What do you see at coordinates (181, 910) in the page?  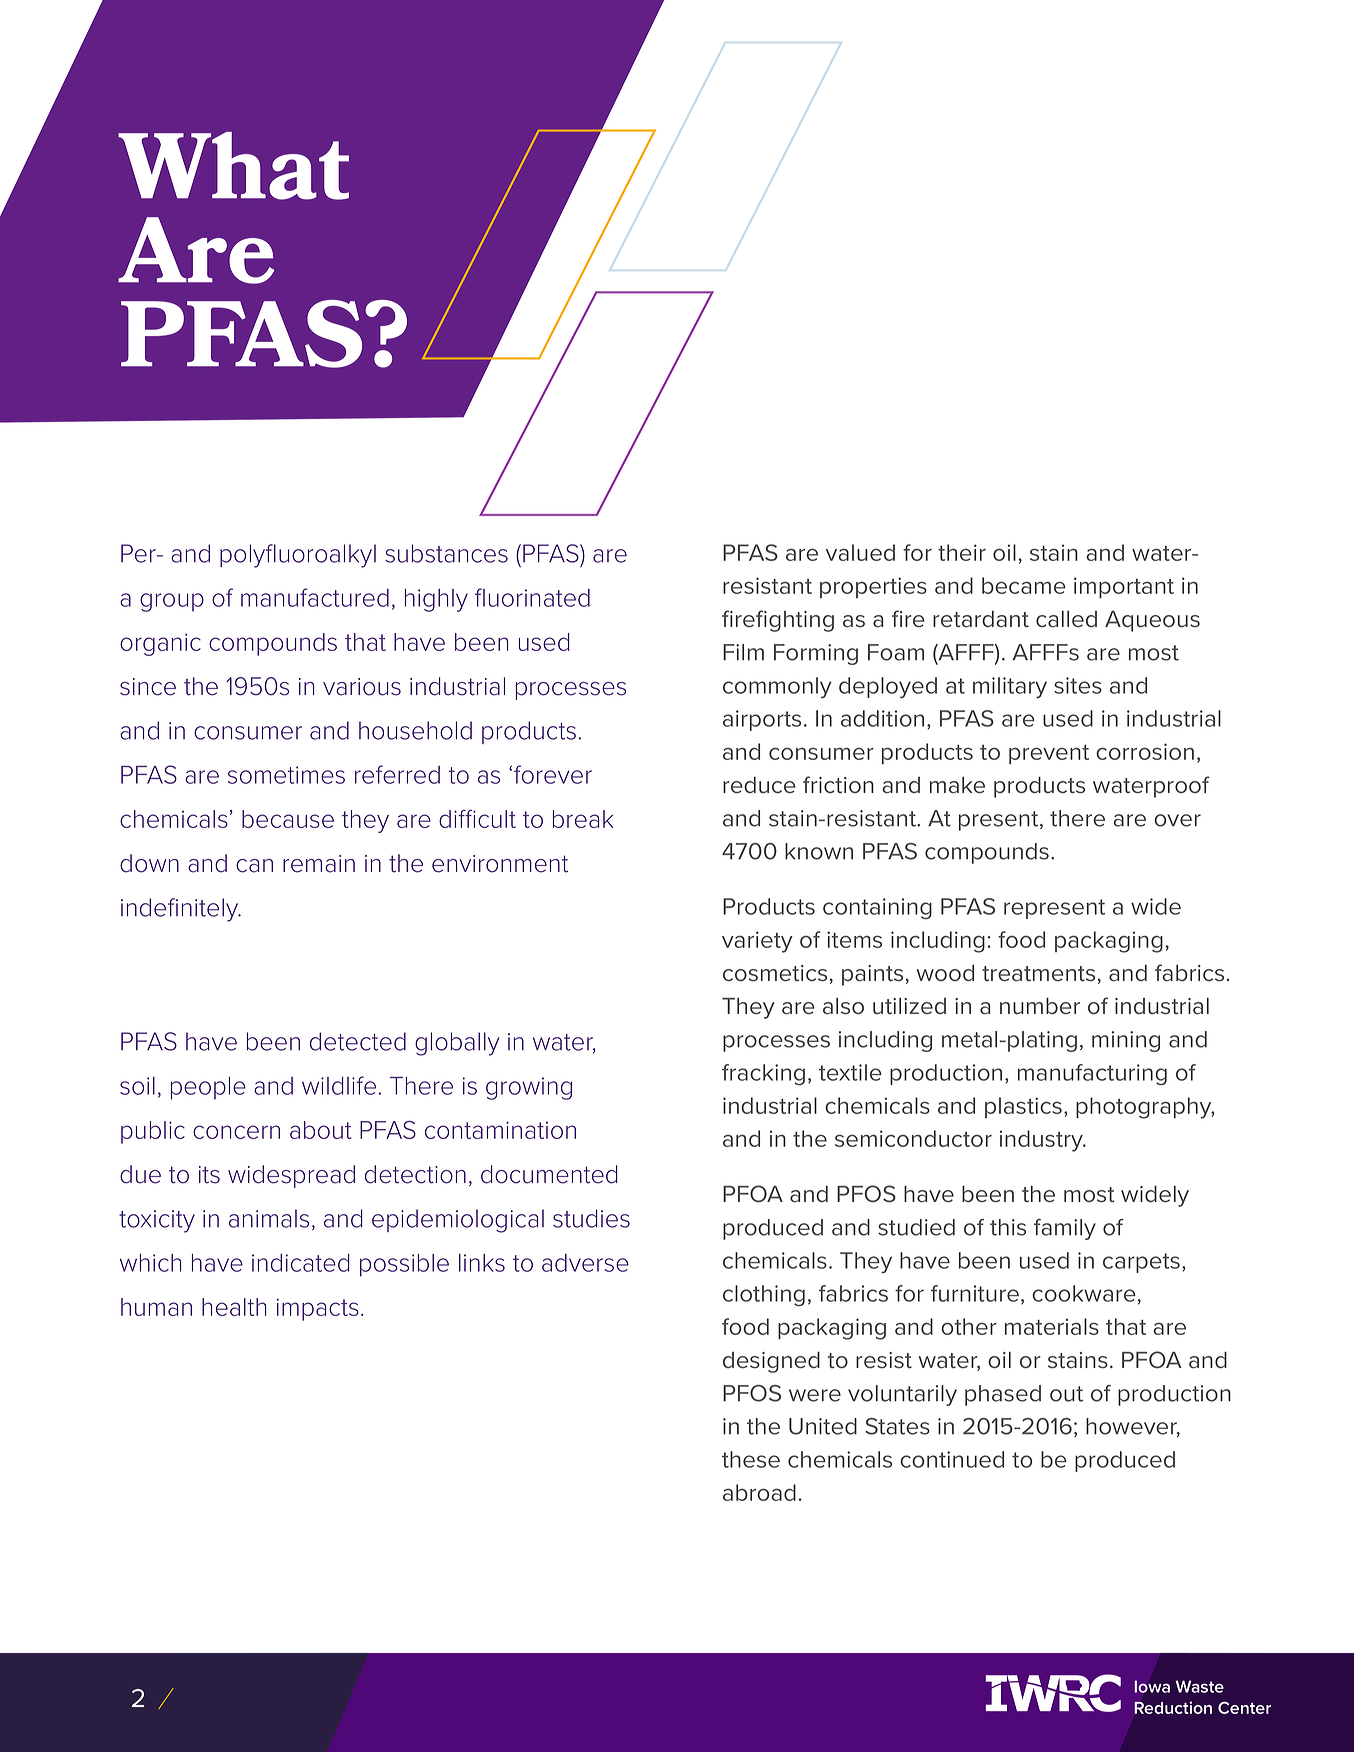 I see `indefinitely` at bounding box center [181, 910].
